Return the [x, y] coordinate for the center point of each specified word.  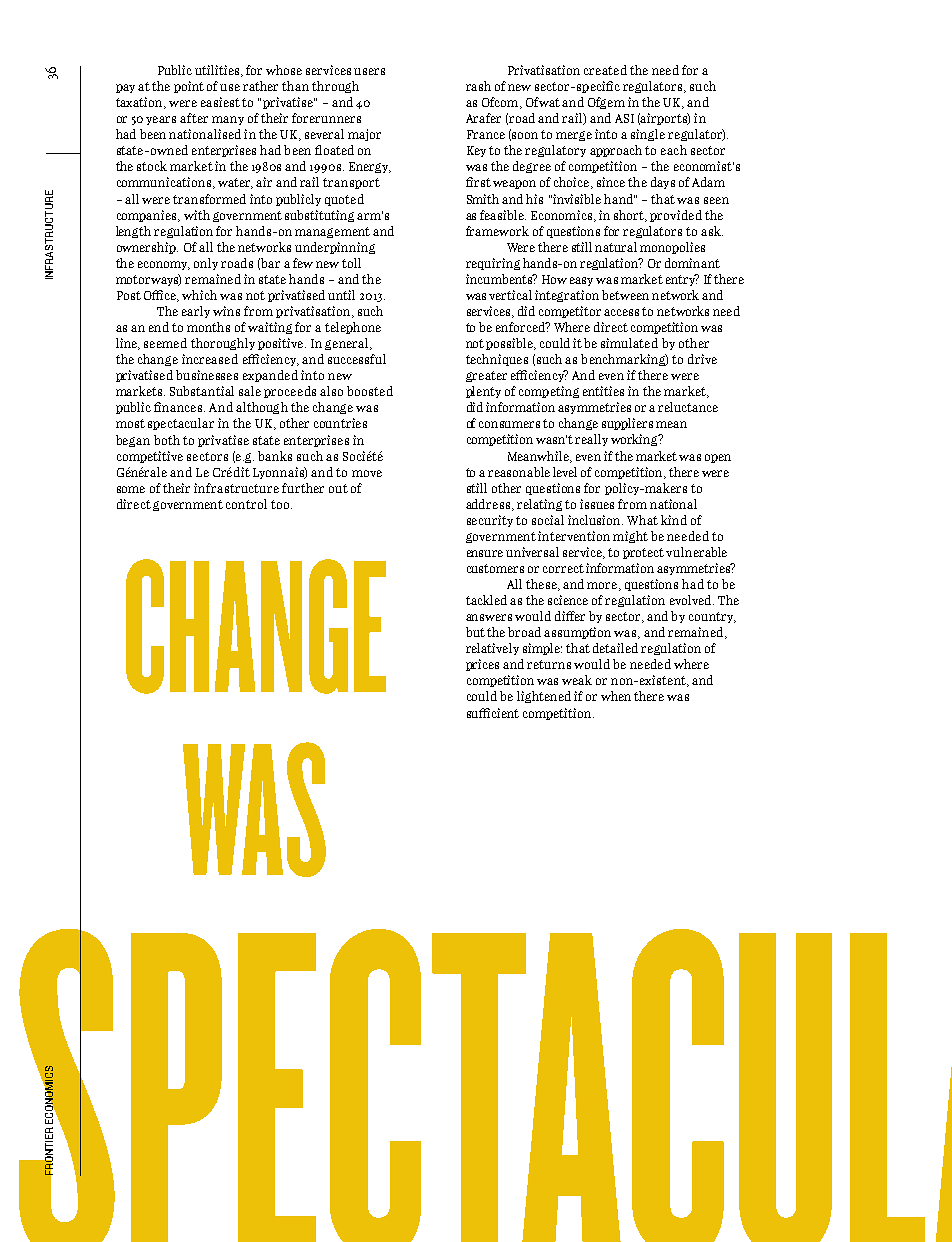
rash [478, 86]
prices [482, 665]
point [189, 87]
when [616, 696]
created [605, 70]
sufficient [493, 713]
